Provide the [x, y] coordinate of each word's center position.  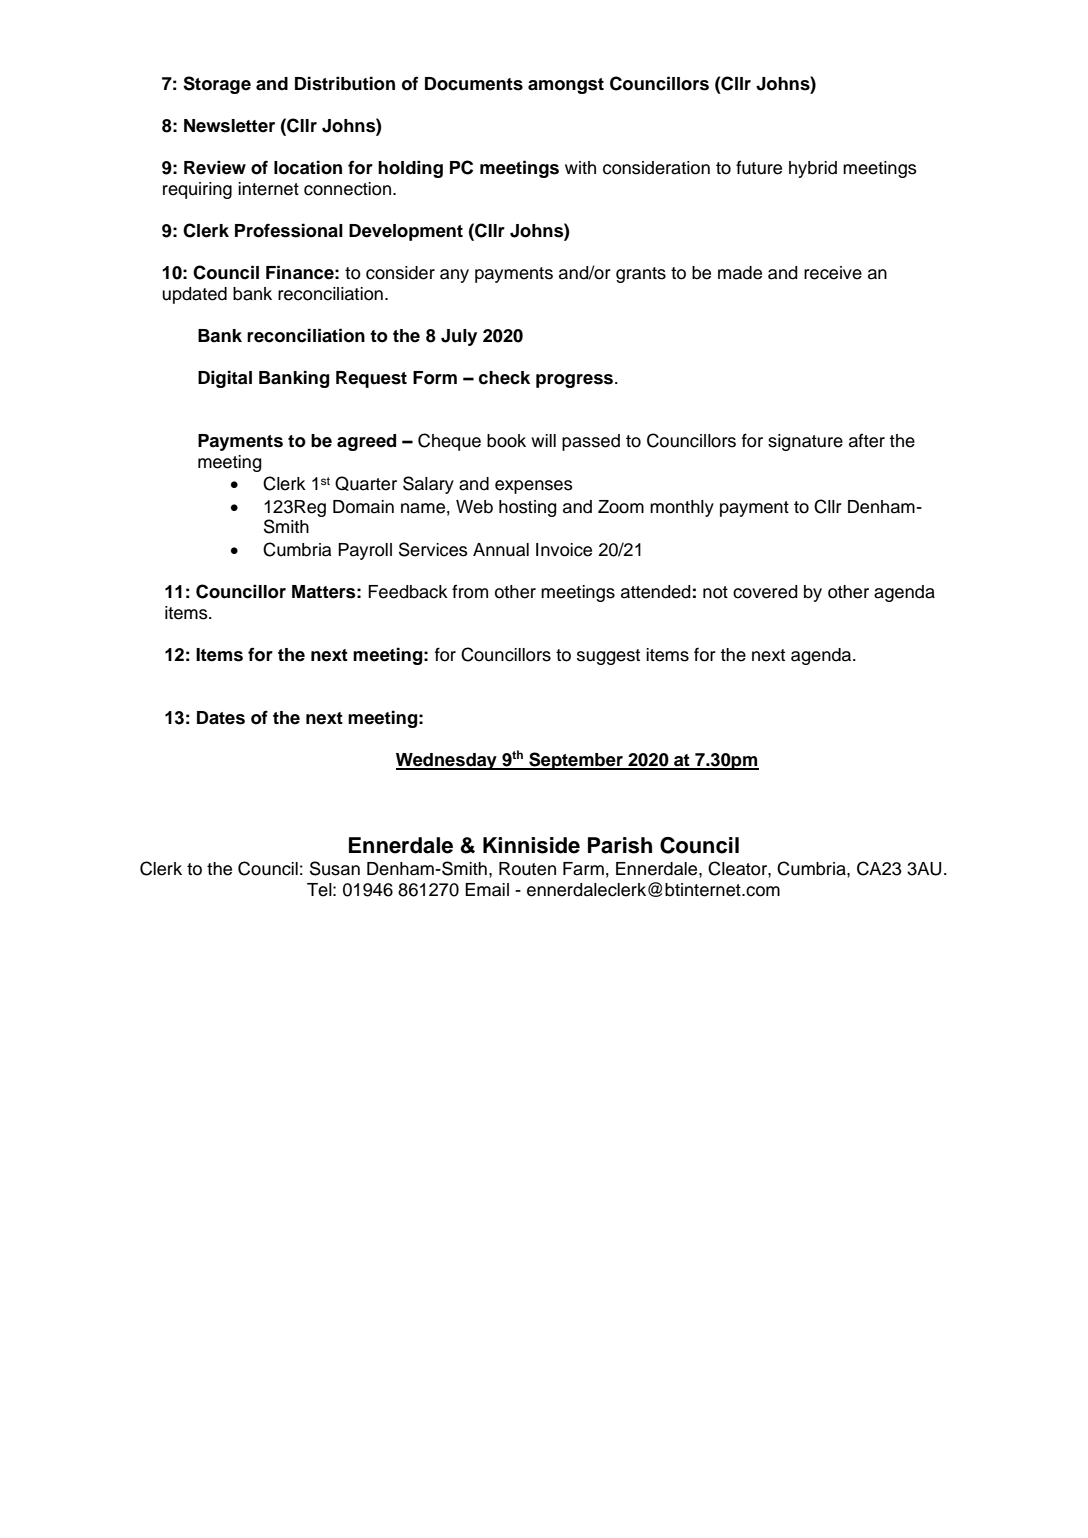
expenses [534, 487]
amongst [566, 86]
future [759, 167]
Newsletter [229, 126]
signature [805, 442]
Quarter [366, 483]
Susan [335, 868]
